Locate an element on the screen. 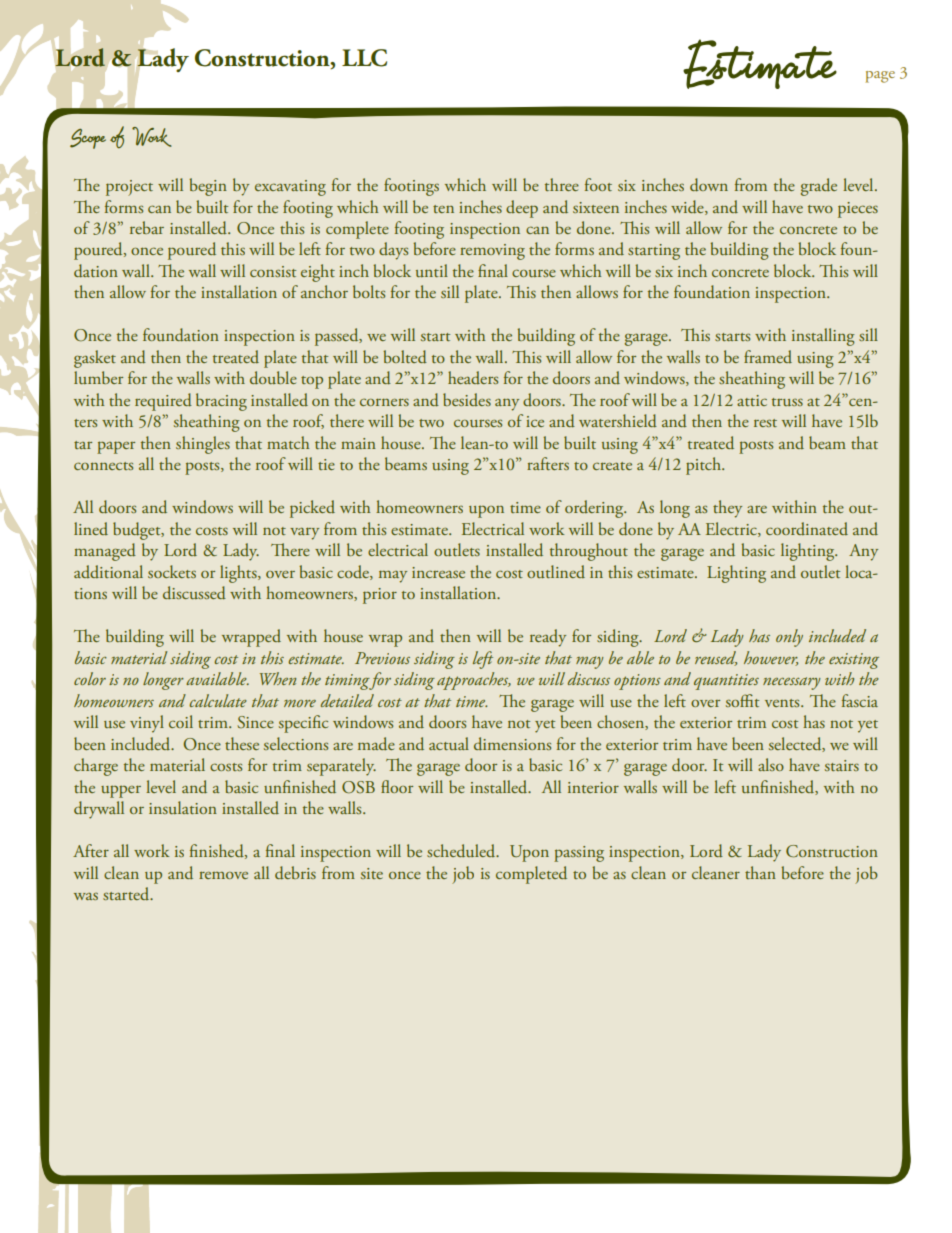  connects is located at coordinates (103, 466).
